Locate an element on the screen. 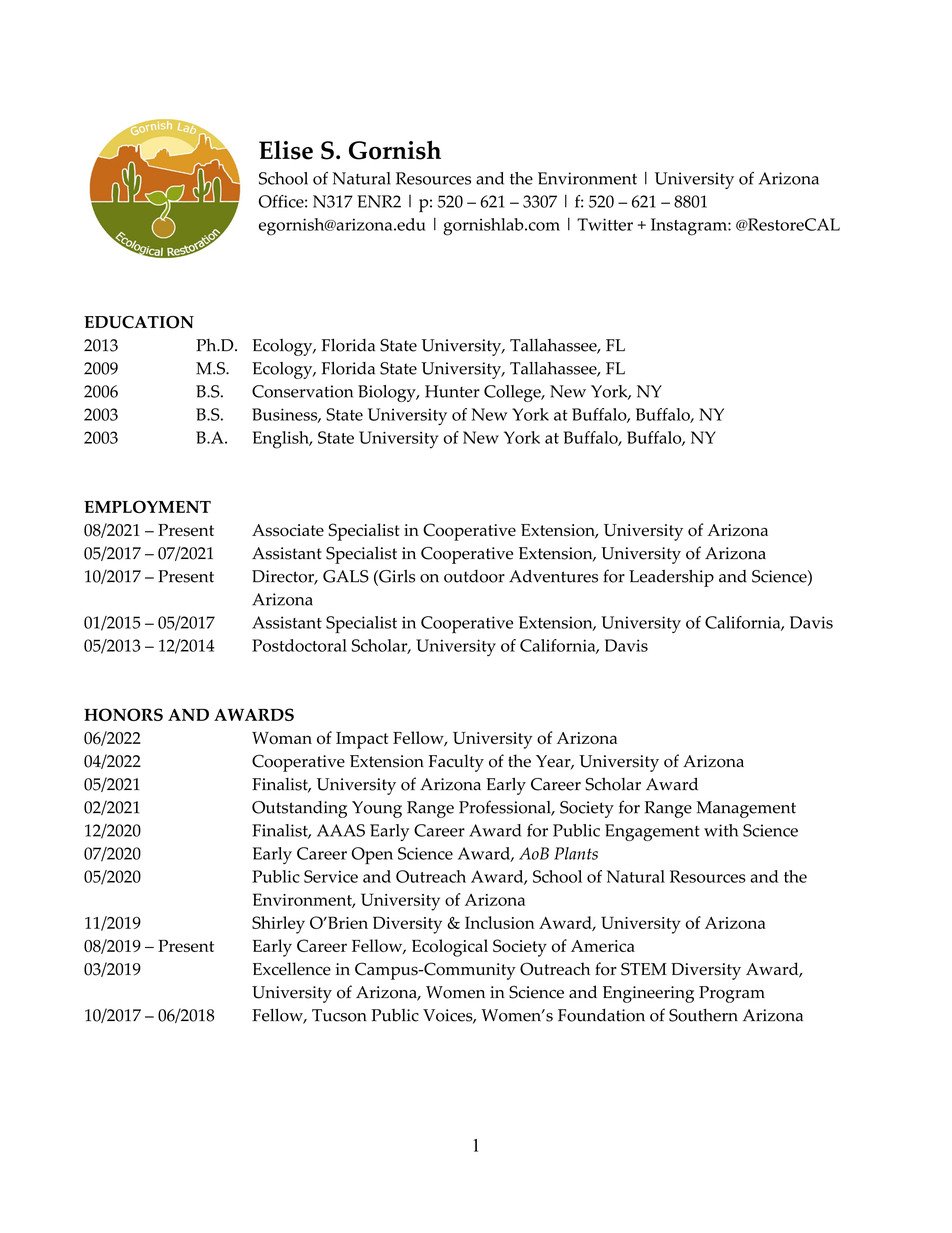 This screenshot has width=952, height=1233. Leadership is located at coordinates (671, 578).
